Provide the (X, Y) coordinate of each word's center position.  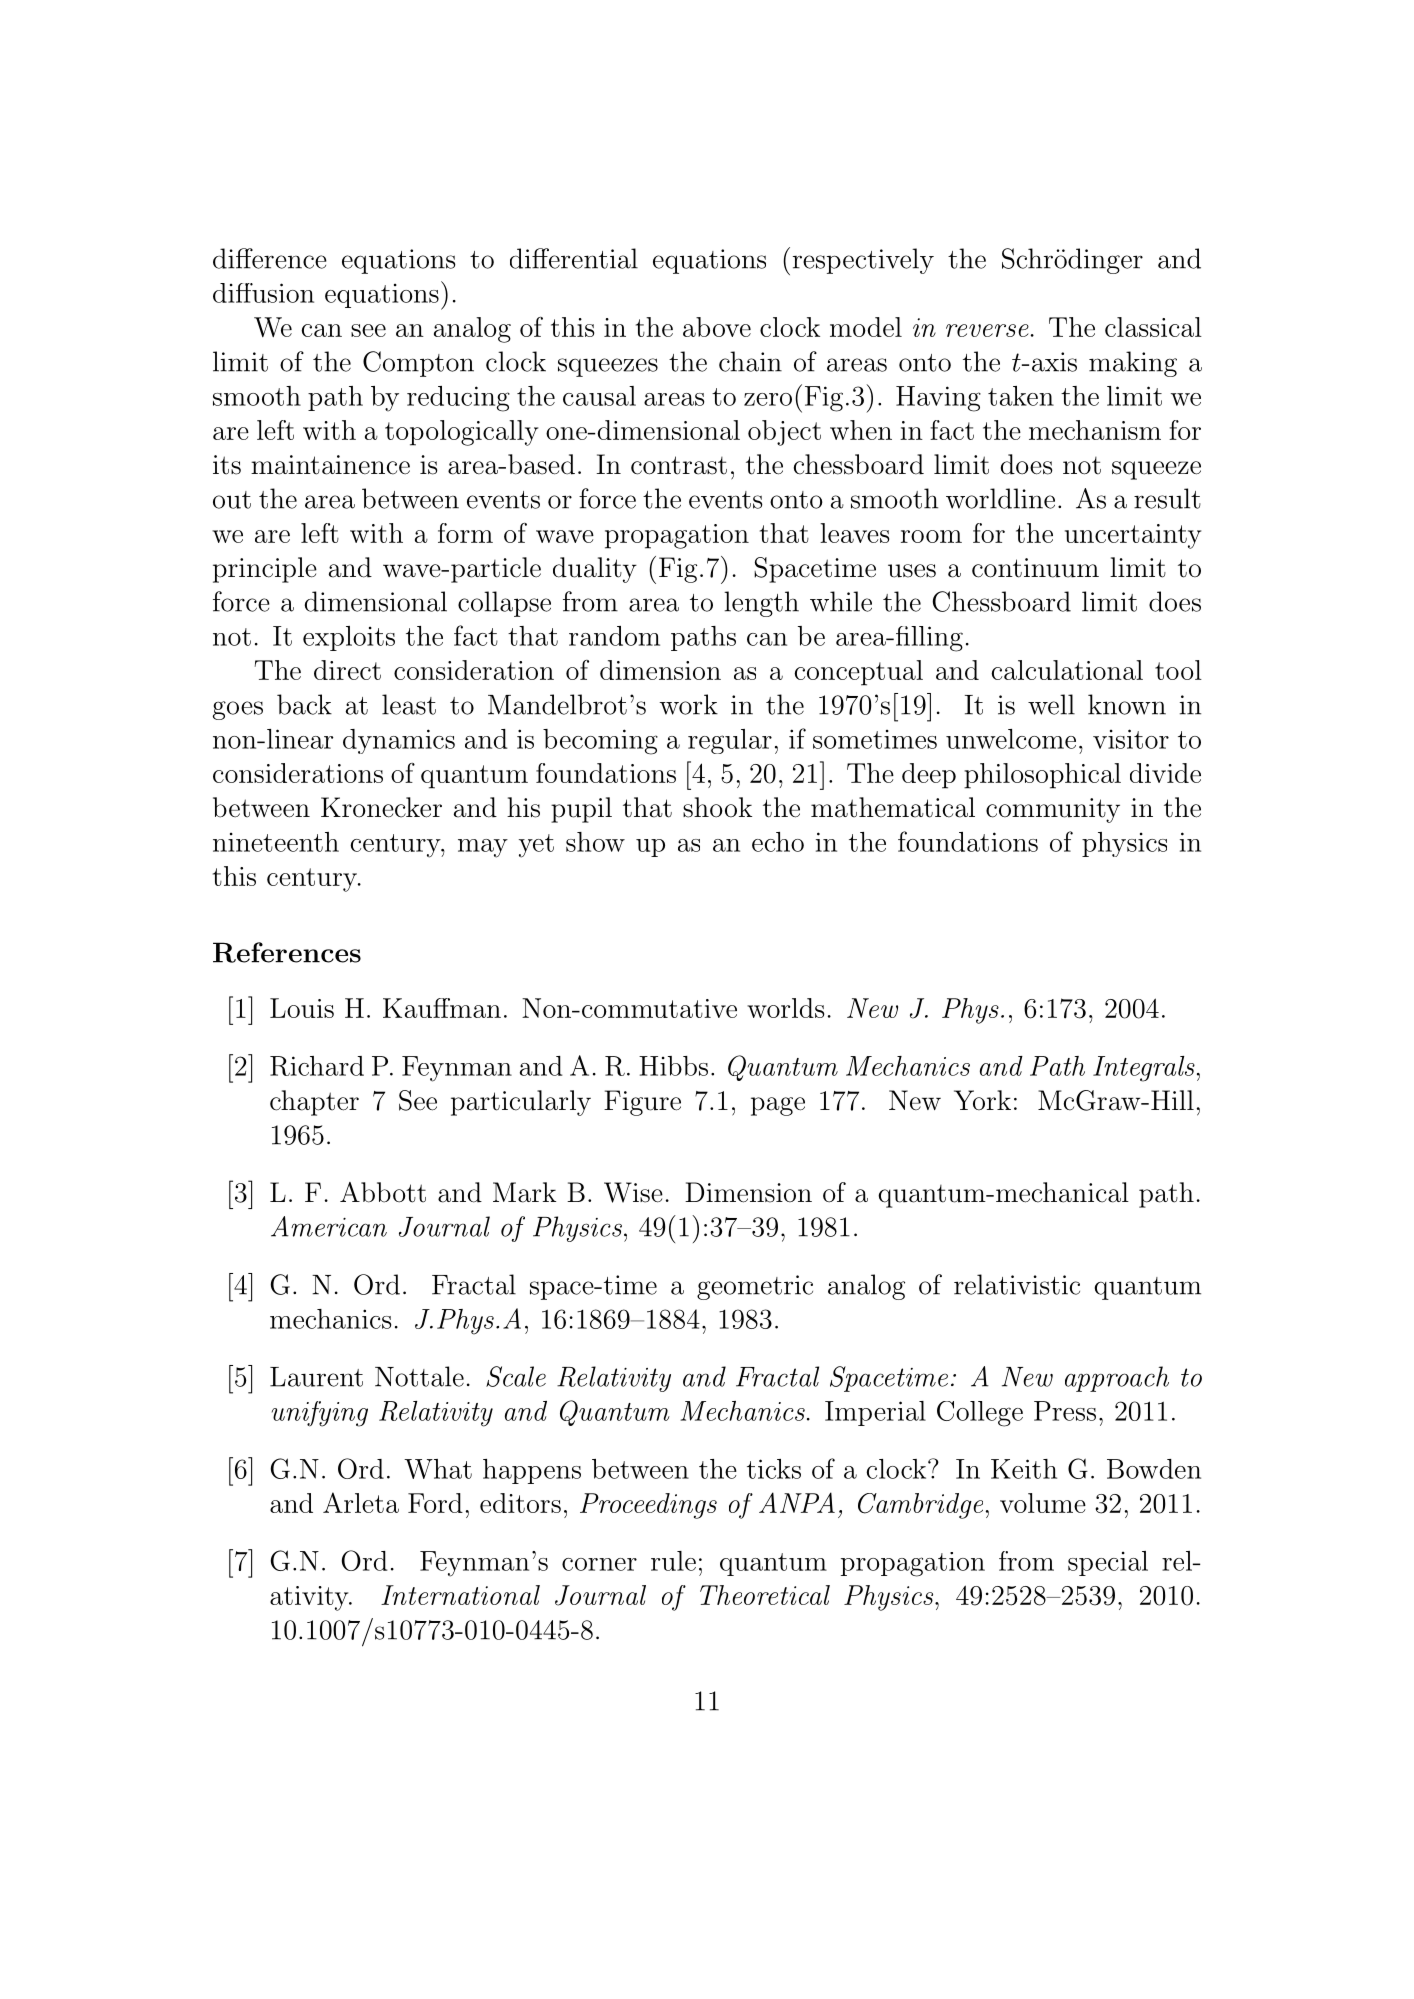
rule (673, 1561)
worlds (785, 1008)
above (717, 327)
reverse (987, 330)
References (287, 952)
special (1108, 1563)
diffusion (263, 293)
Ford (435, 1503)
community (1053, 810)
